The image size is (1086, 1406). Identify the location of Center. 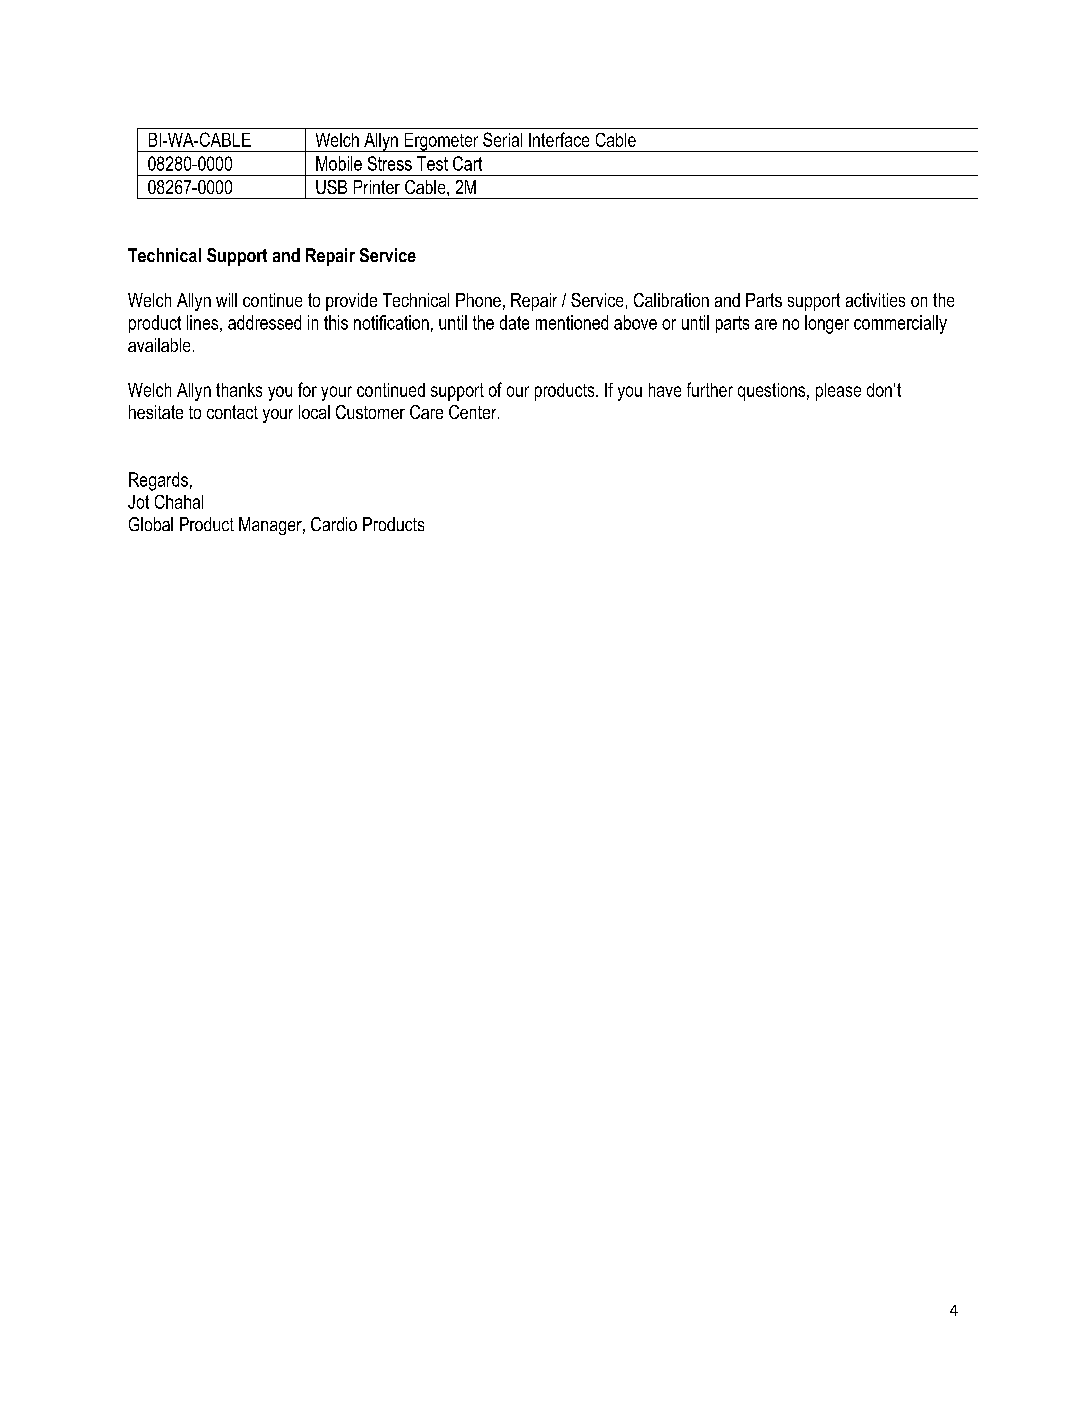
(474, 412).
